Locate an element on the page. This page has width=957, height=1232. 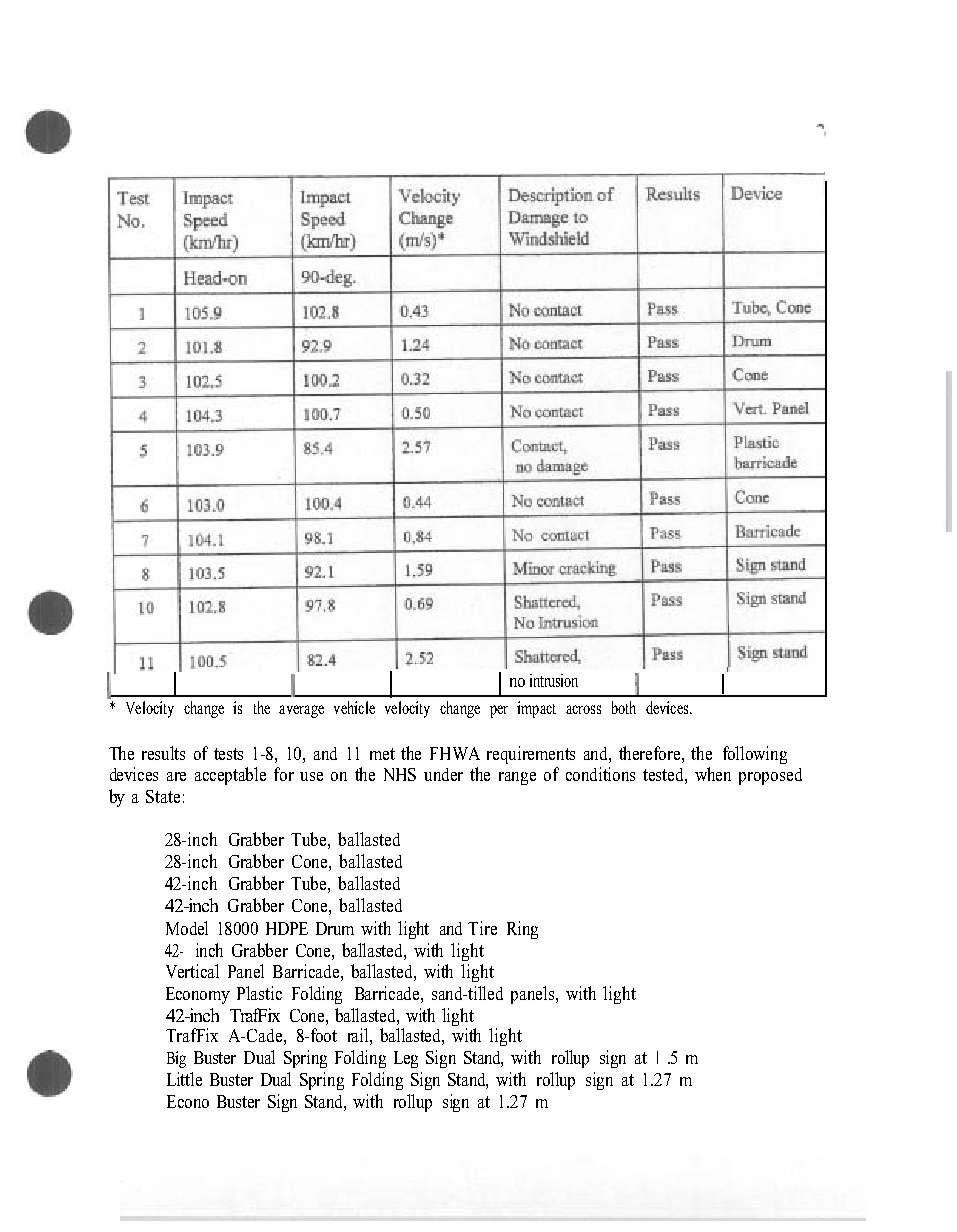
Plastic is located at coordinates (259, 993).
